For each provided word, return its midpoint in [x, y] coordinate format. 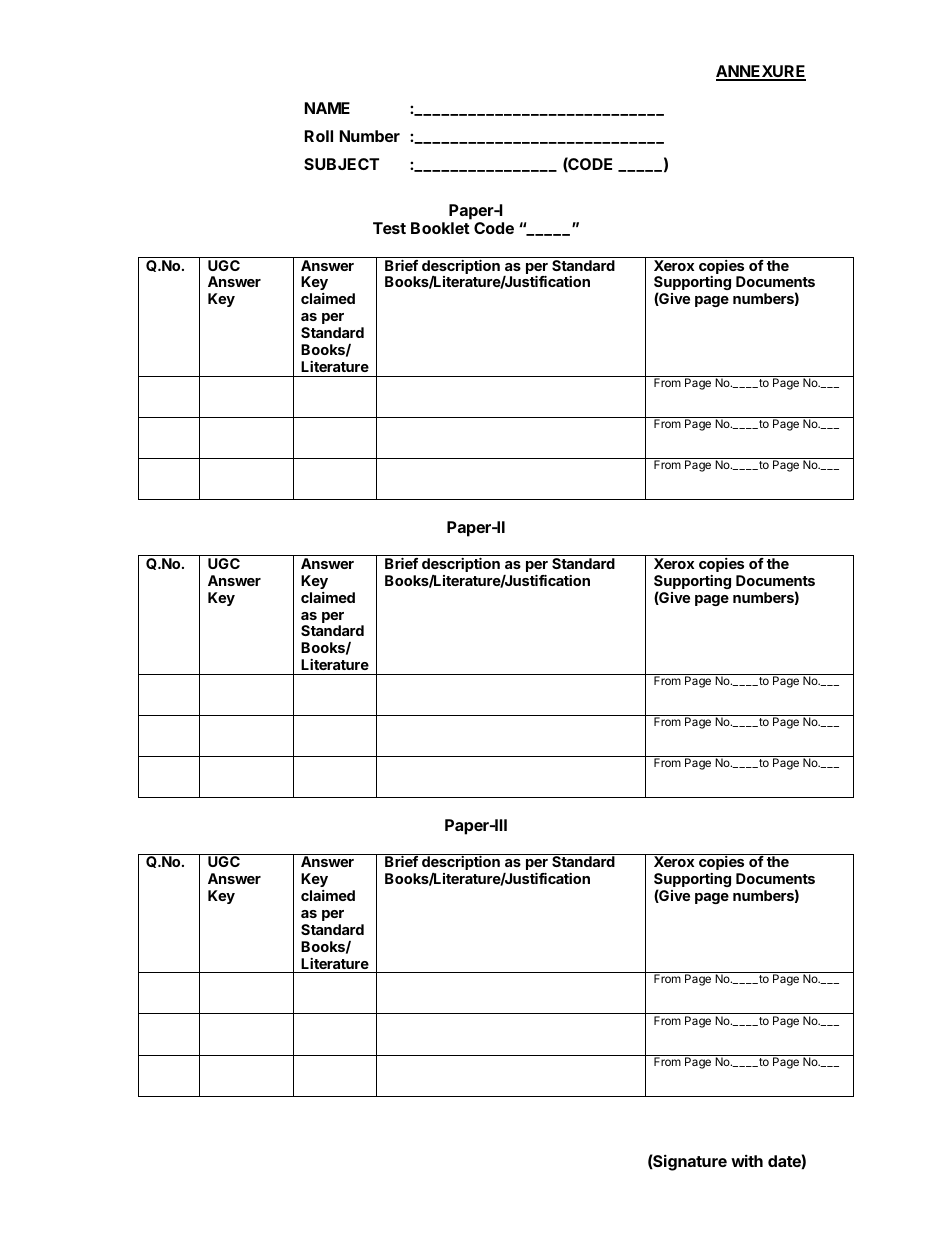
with [747, 1160]
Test [389, 228]
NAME [327, 108]
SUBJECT [341, 164]
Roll [319, 136]
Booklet [440, 228]
